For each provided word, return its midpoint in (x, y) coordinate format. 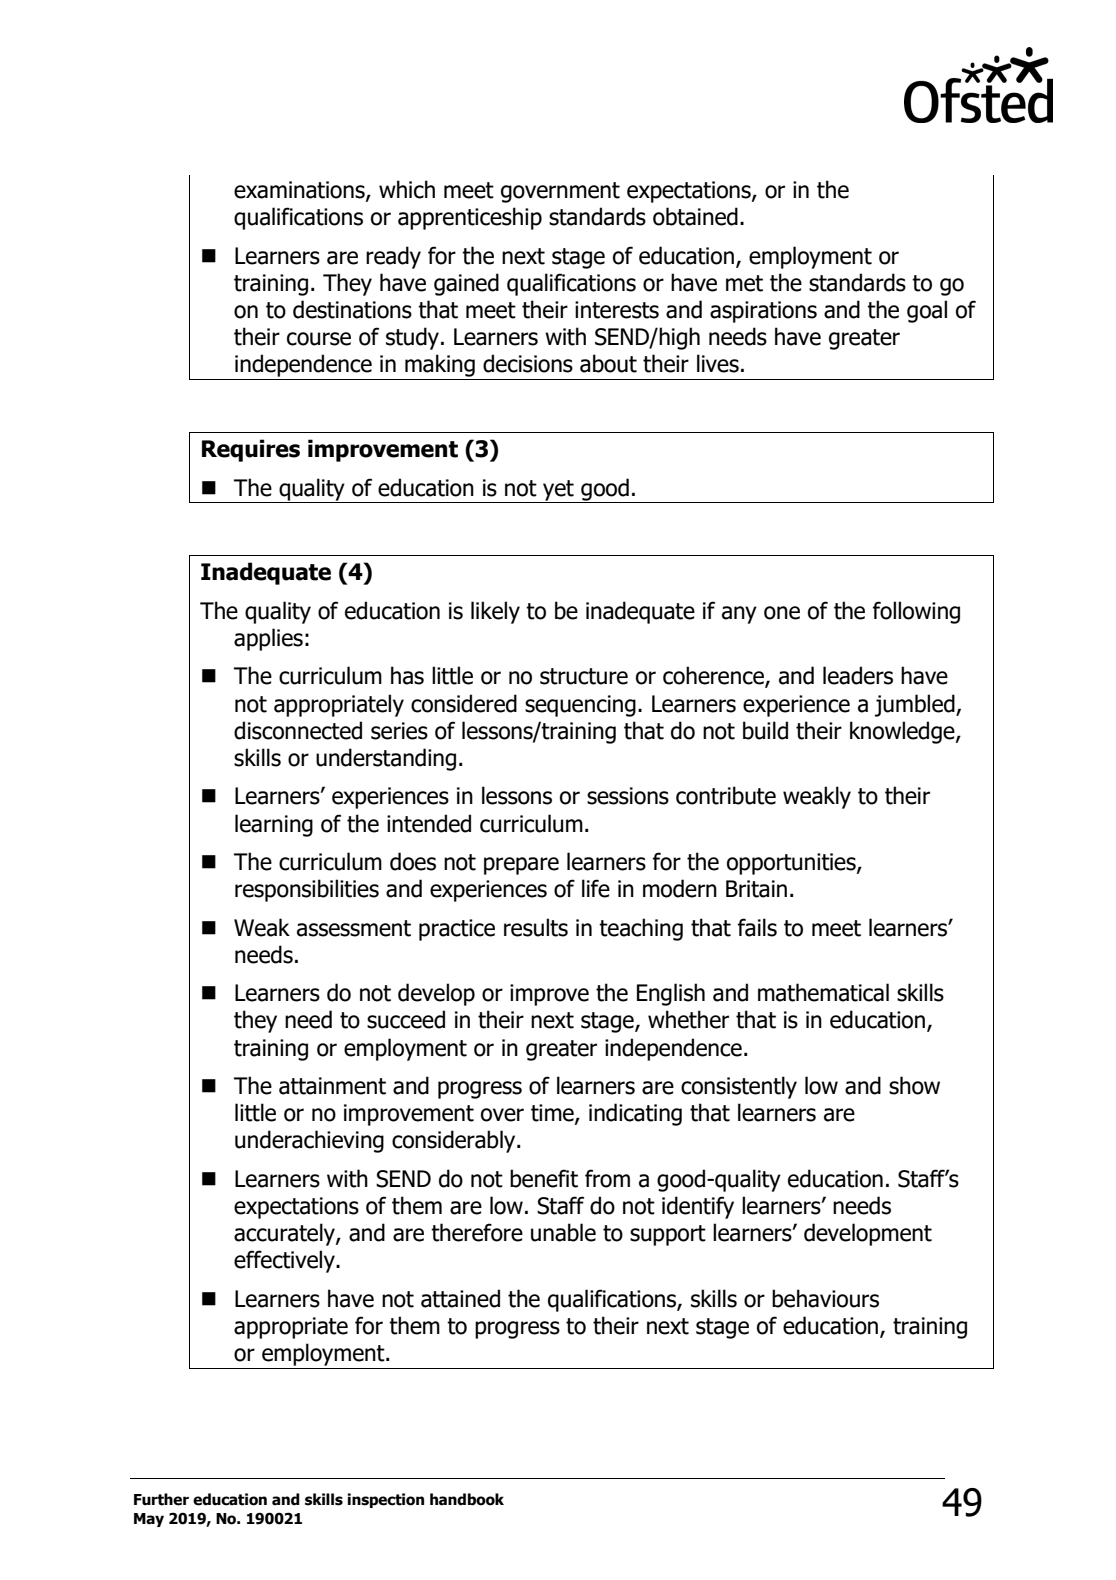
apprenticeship (470, 218)
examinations (300, 191)
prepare (521, 866)
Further (161, 1499)
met (744, 283)
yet (558, 491)
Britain (756, 889)
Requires (251, 450)
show (914, 1085)
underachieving (309, 1141)
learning (274, 825)
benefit (544, 1178)
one (782, 613)
